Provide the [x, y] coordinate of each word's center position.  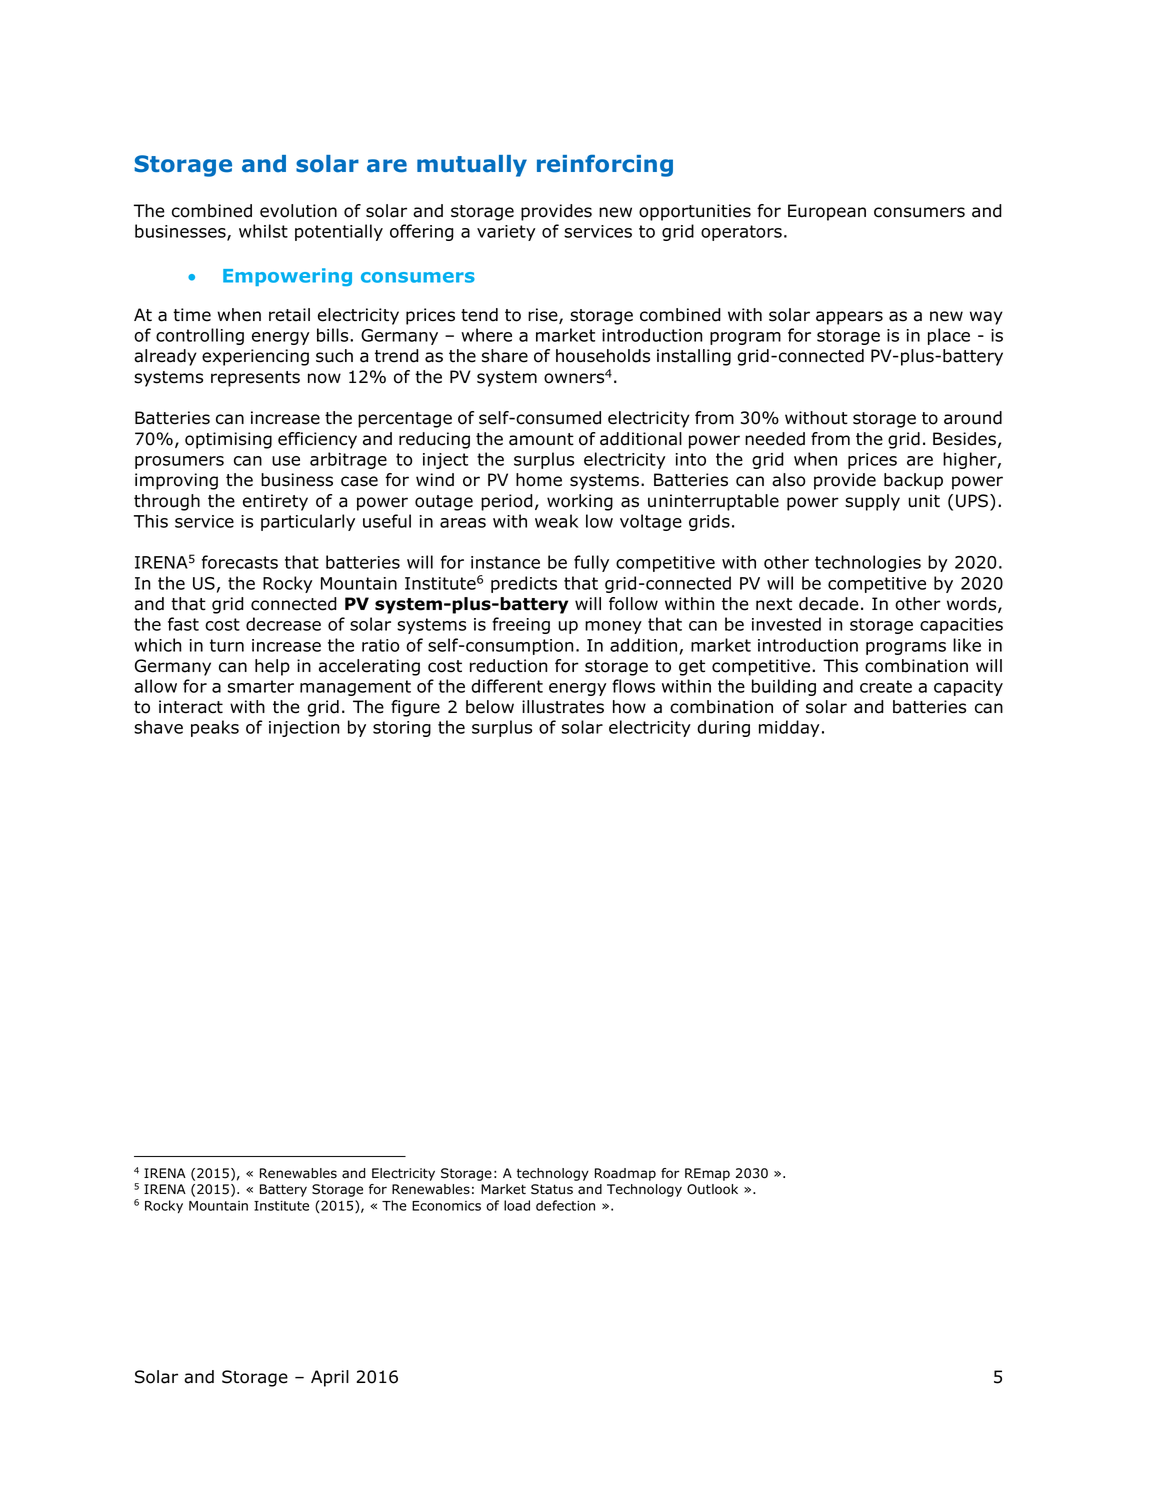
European [827, 212]
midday [789, 728]
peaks [215, 728]
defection [565, 1205]
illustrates [563, 707]
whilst [263, 231]
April [330, 1378]
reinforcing [605, 165]
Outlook [712, 1189]
